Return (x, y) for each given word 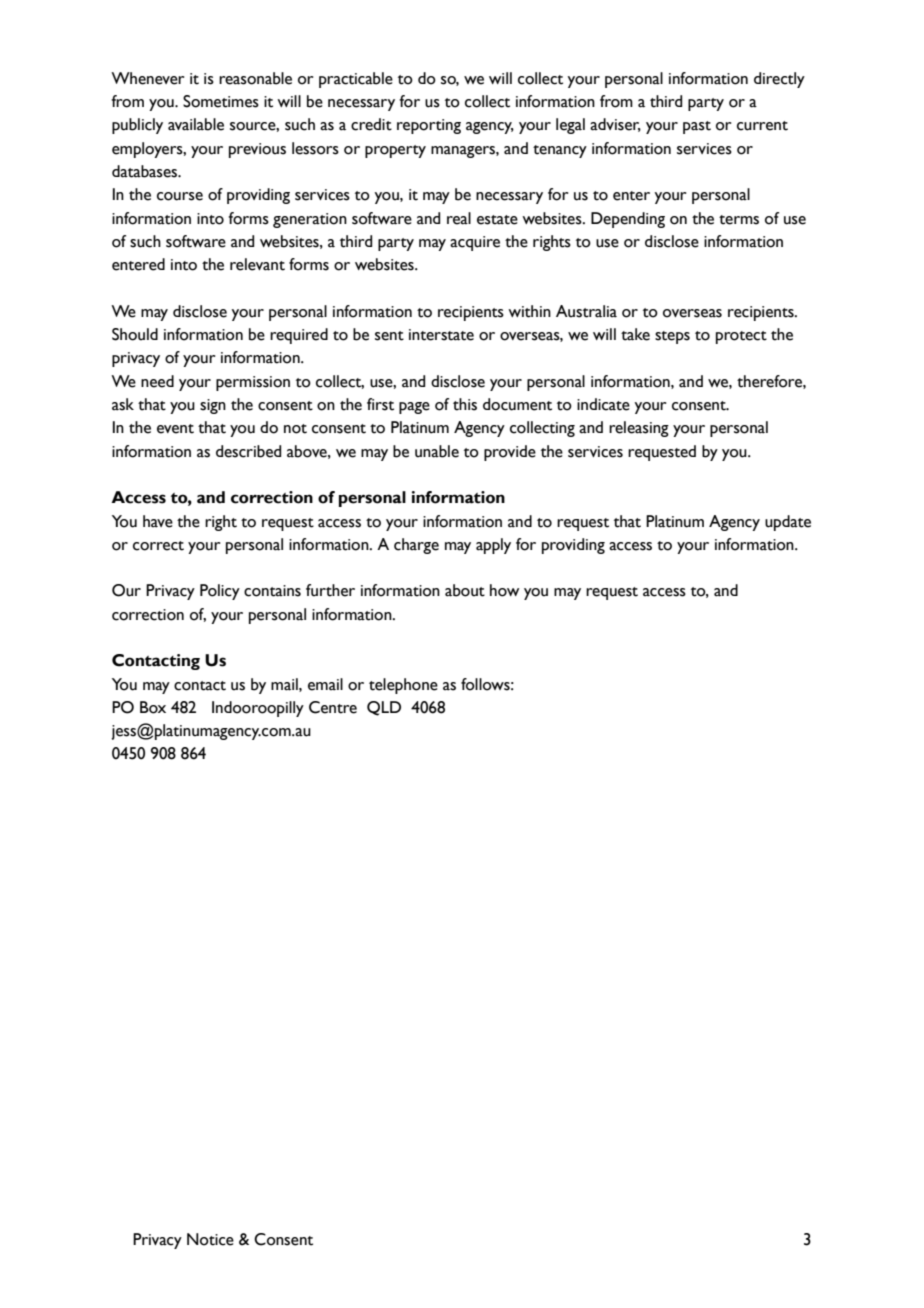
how (504, 590)
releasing (639, 429)
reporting (429, 126)
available (196, 124)
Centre (333, 707)
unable (437, 451)
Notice (210, 1239)
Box (153, 707)
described (248, 451)
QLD (384, 708)
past (697, 127)
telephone (403, 686)
